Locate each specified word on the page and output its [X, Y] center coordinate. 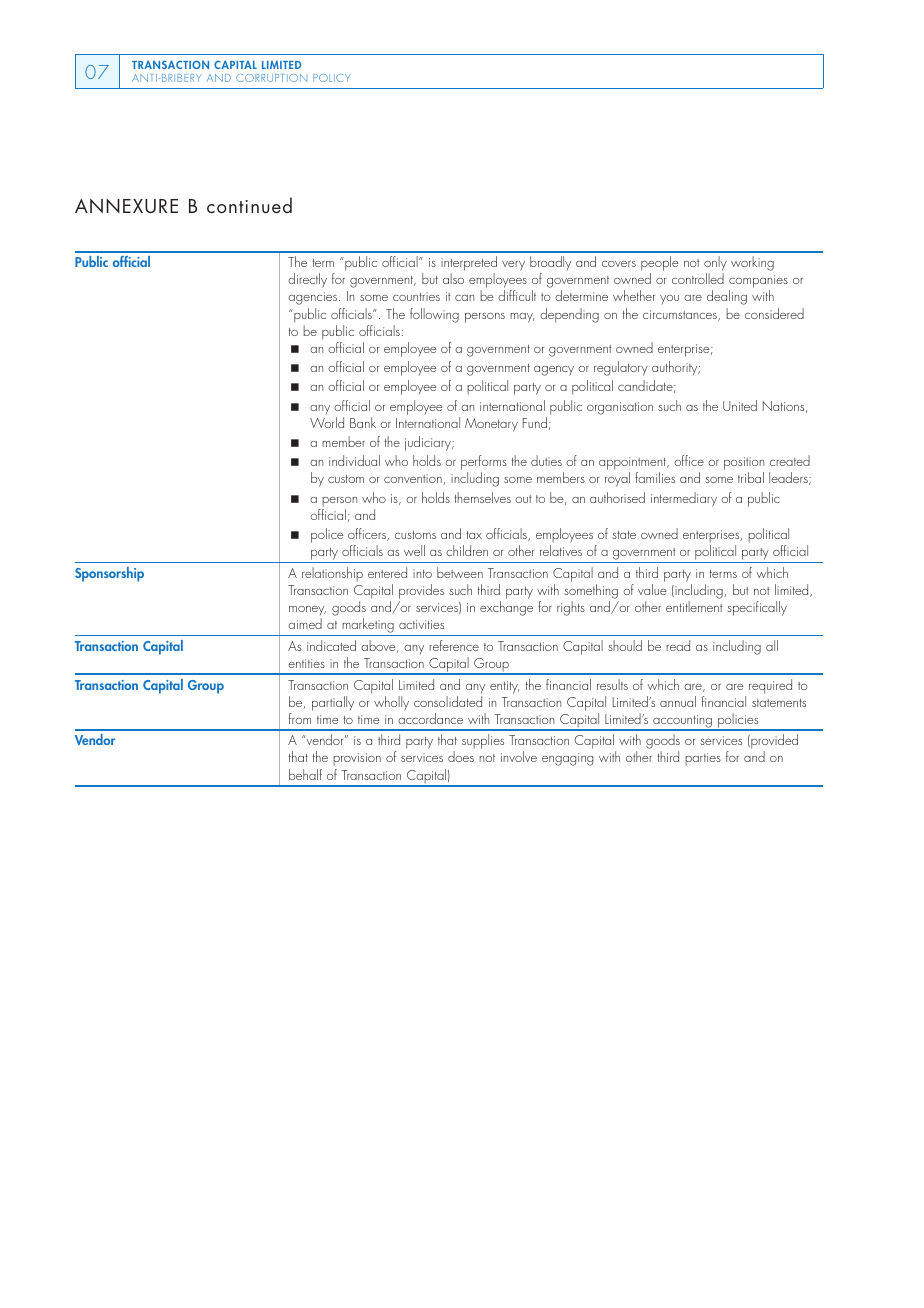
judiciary [429, 443]
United [740, 405]
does [461, 756]
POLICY [332, 78]
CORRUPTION [271, 78]
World [327, 422]
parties [703, 759]
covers [619, 264]
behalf [305, 774]
